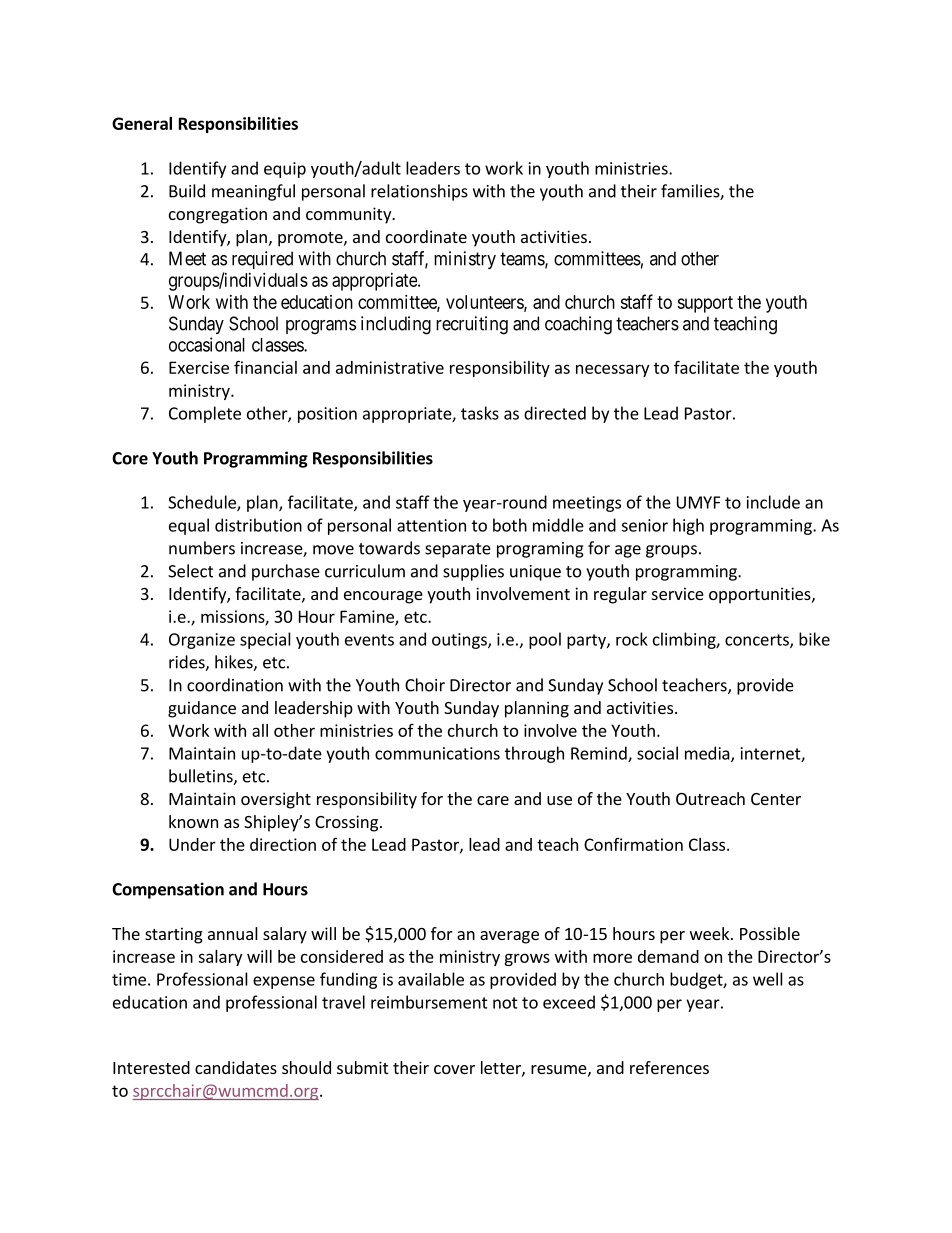  I want to click on Exercise, so click(199, 367).
